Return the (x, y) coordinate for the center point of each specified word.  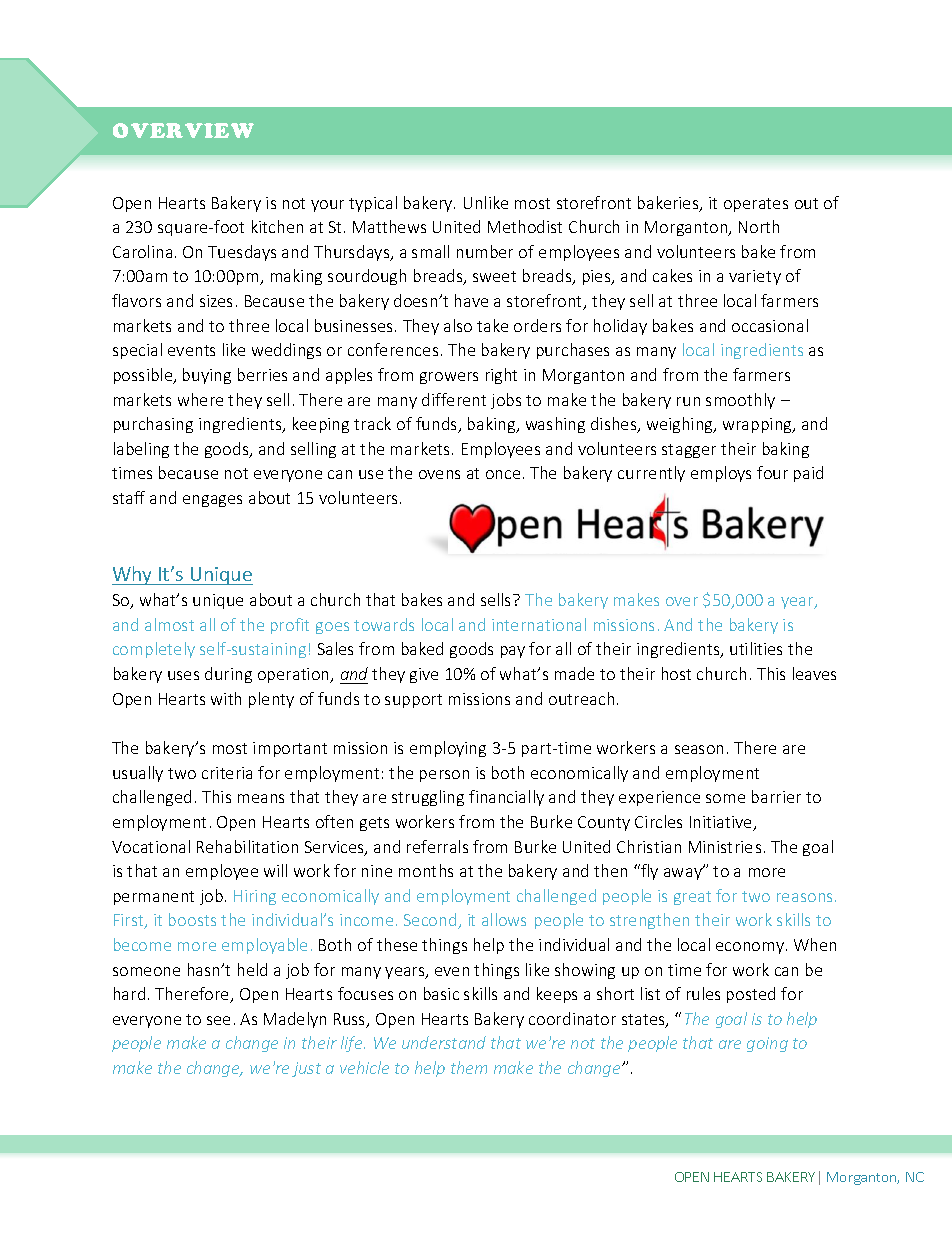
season (699, 749)
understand (444, 1042)
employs (721, 474)
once (503, 474)
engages (212, 501)
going (767, 1044)
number (485, 251)
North (759, 226)
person (444, 776)
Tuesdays (242, 253)
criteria (227, 773)
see (218, 1020)
